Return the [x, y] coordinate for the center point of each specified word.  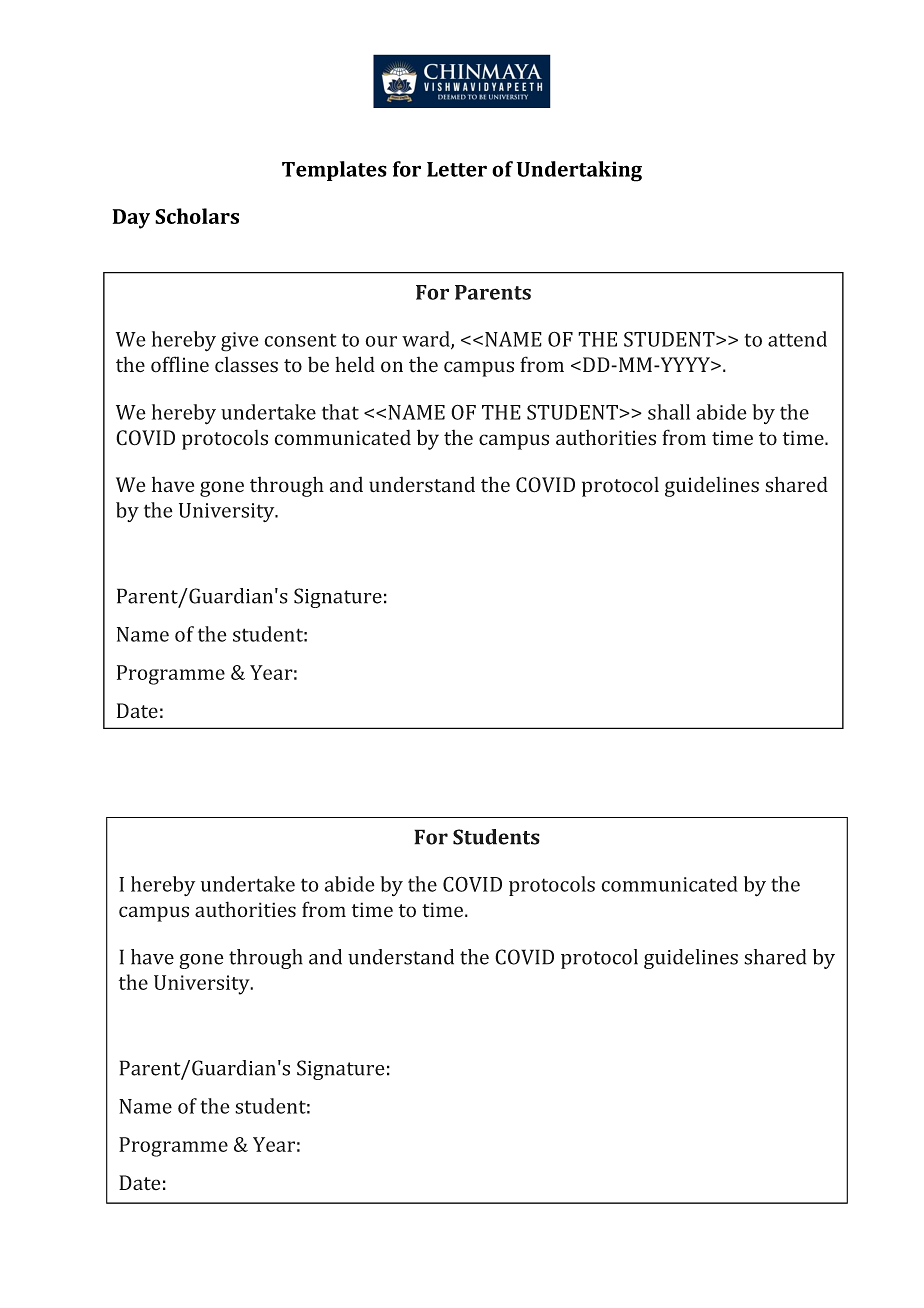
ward [427, 340]
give [240, 342]
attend [797, 339]
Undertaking [579, 171]
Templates [334, 171]
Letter [457, 169]
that [340, 412]
